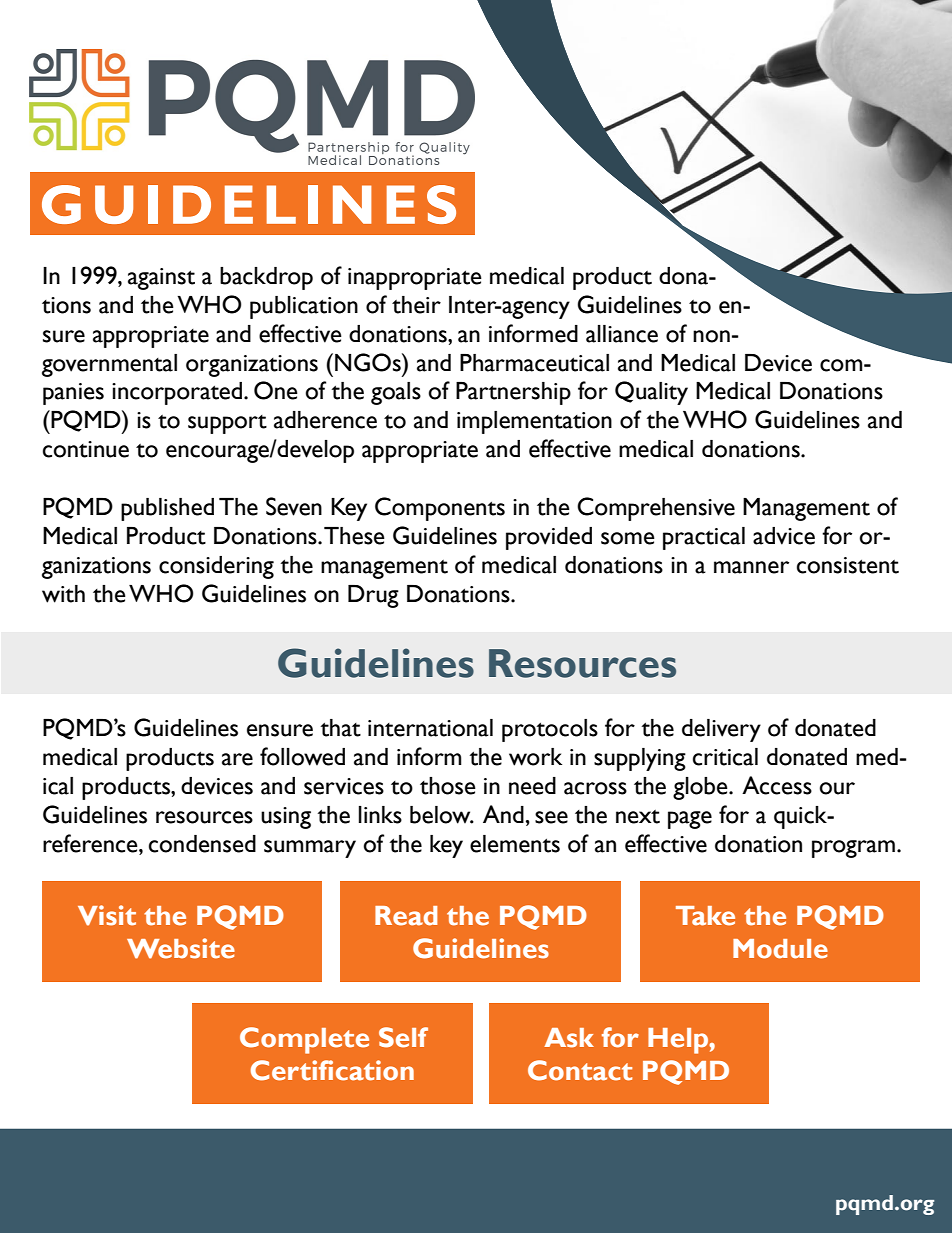  What do you see at coordinates (448, 786) in the screenshot?
I see `those` at bounding box center [448, 786].
